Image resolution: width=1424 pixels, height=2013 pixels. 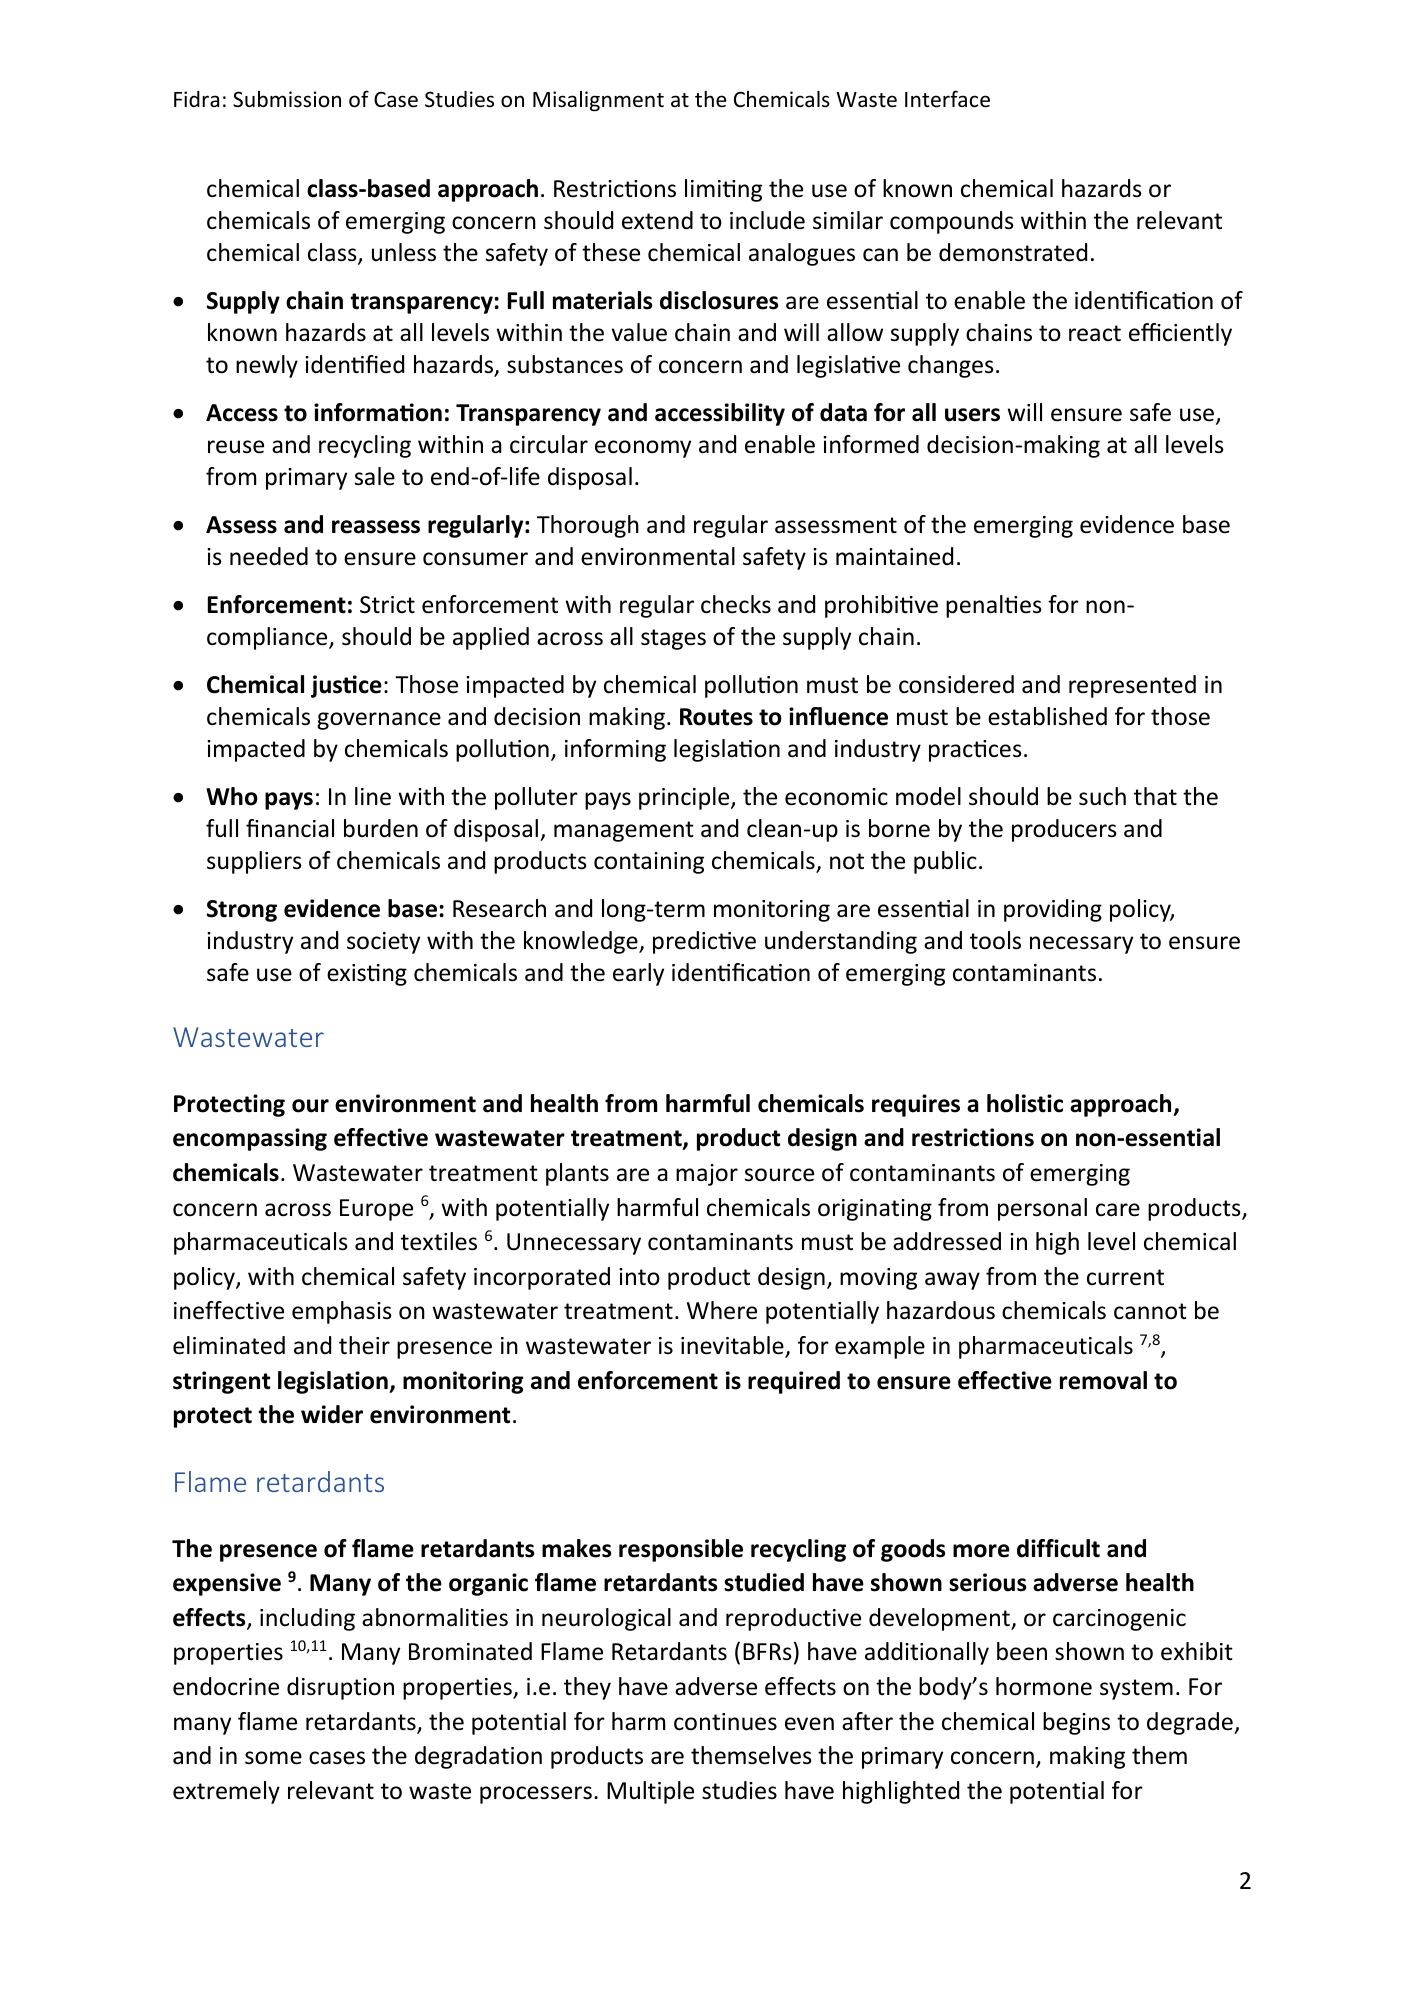 I want to click on disruption, so click(x=340, y=1688).
